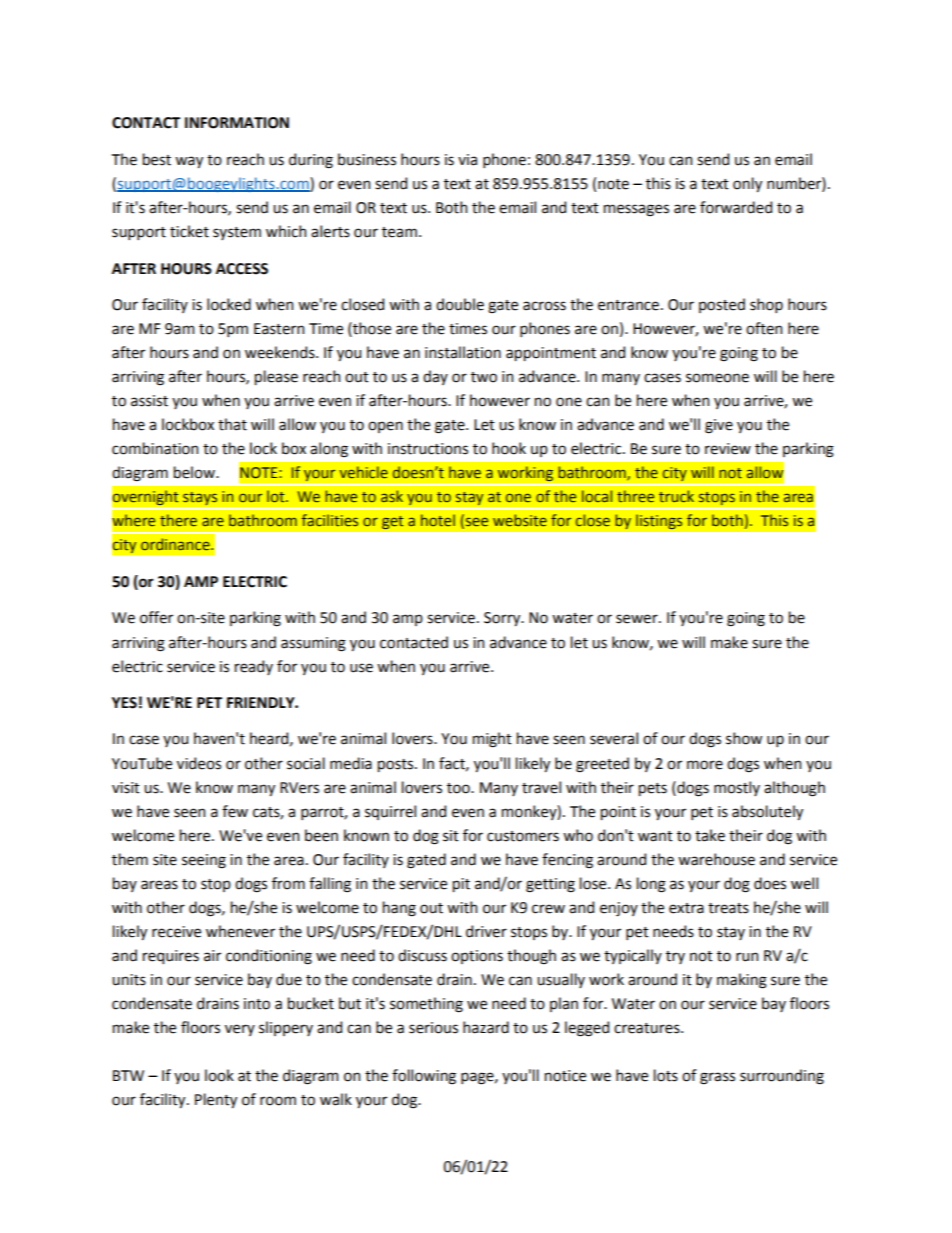 The height and width of the screenshot is (1233, 952). Describe the element at coordinates (424, 1077) in the screenshot. I see `following` at that location.
